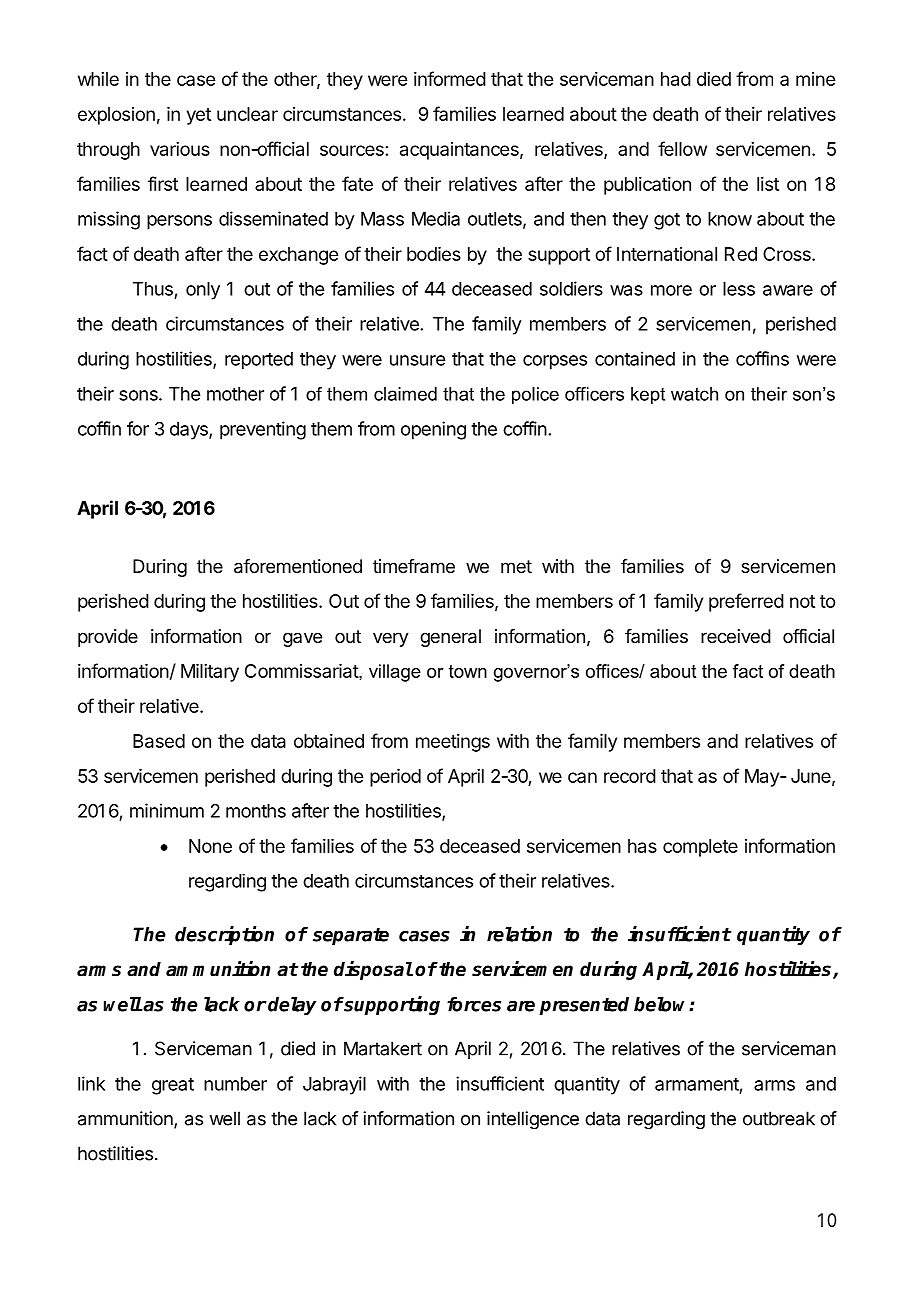 Image resolution: width=924 pixels, height=1308 pixels. I want to click on informed, so click(450, 78).
